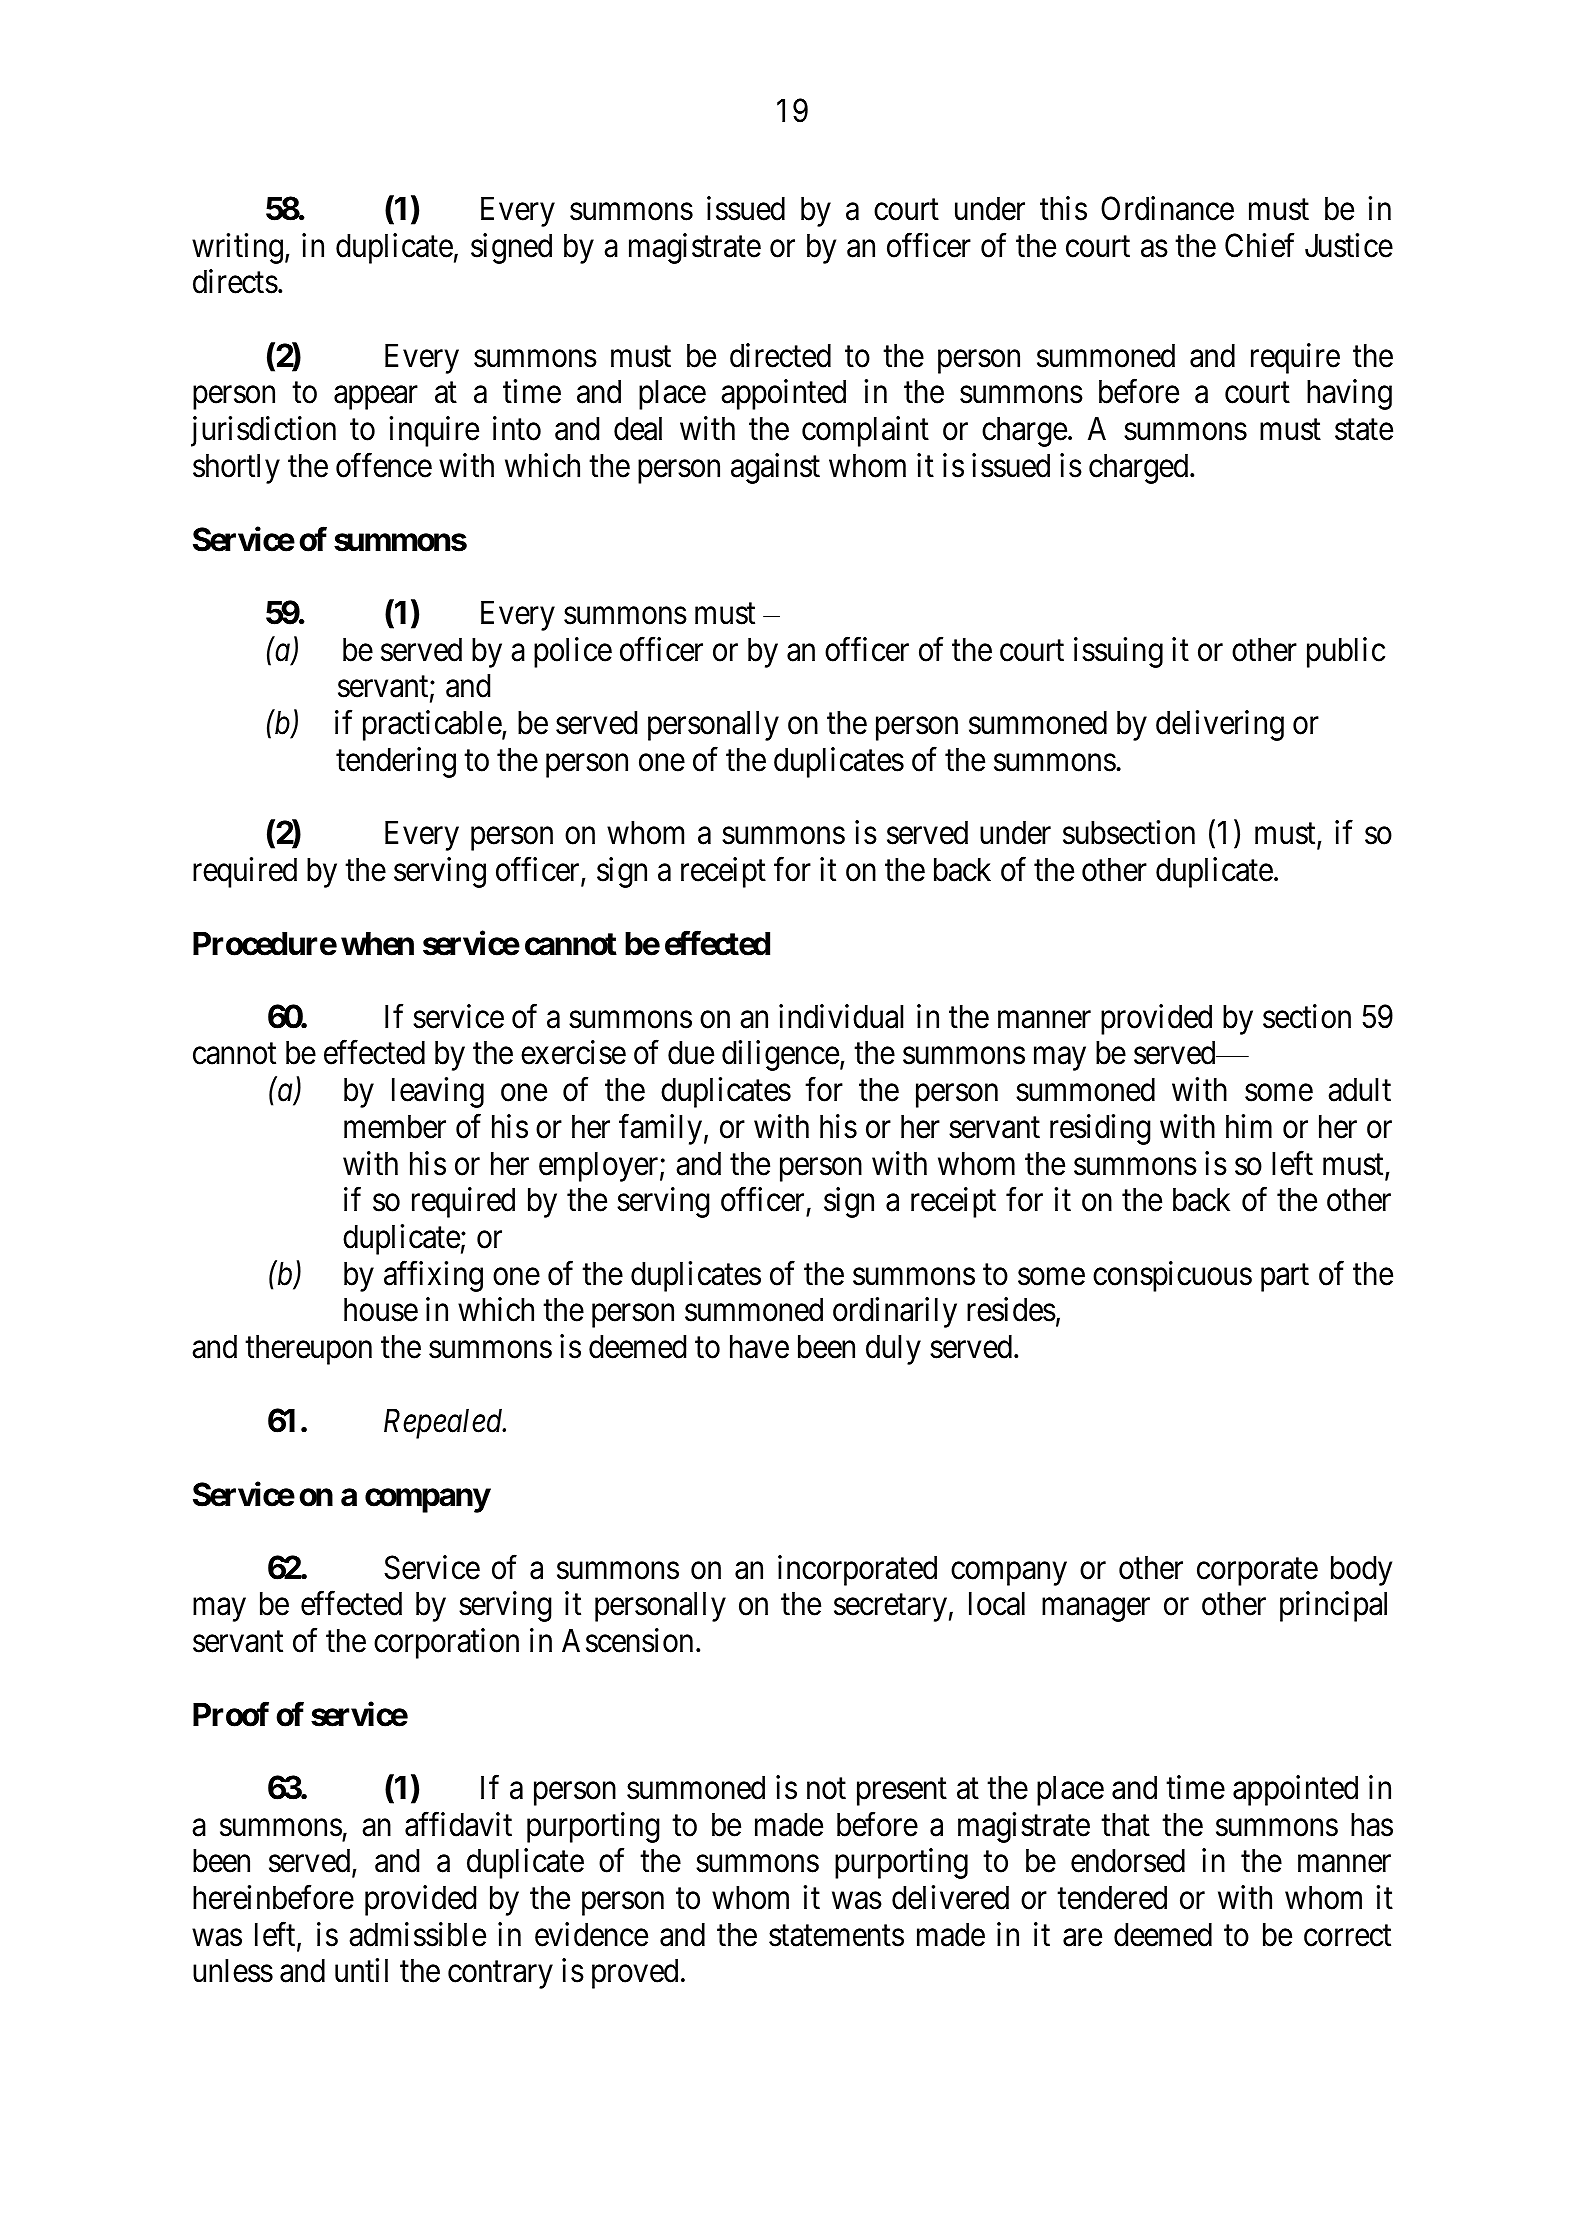 The image size is (1584, 2240). Describe the element at coordinates (1172, 1276) in the screenshot. I see `conspicuous` at that location.
